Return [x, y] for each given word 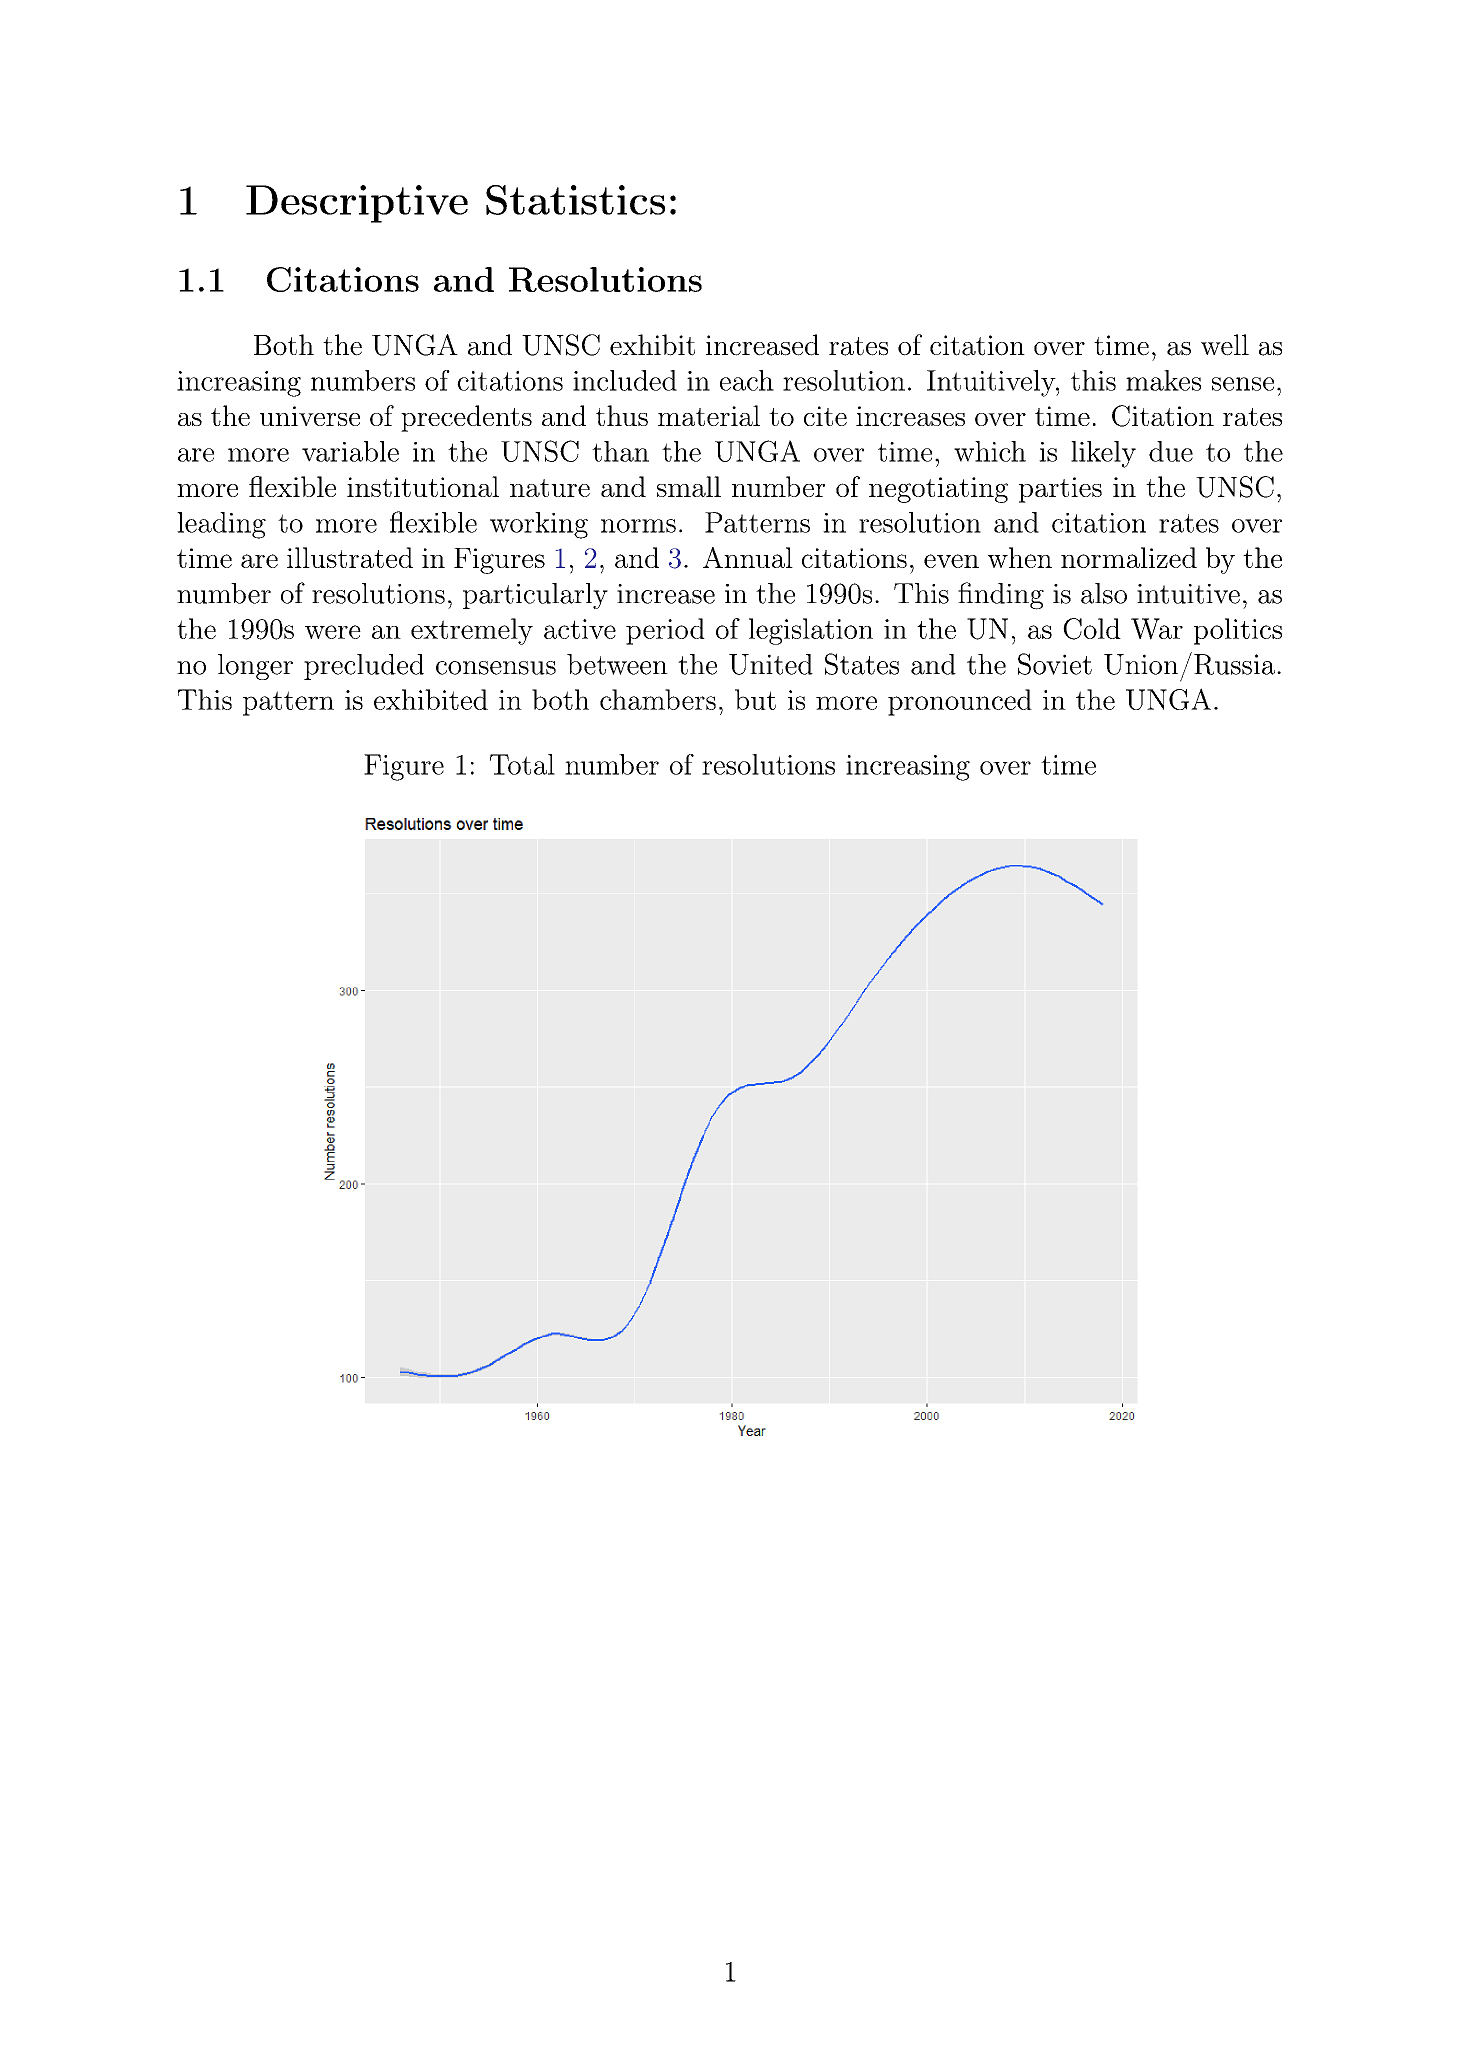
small [689, 486]
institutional [423, 486]
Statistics [575, 200]
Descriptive [357, 204]
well [1225, 345]
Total [522, 764]
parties [1060, 490]
